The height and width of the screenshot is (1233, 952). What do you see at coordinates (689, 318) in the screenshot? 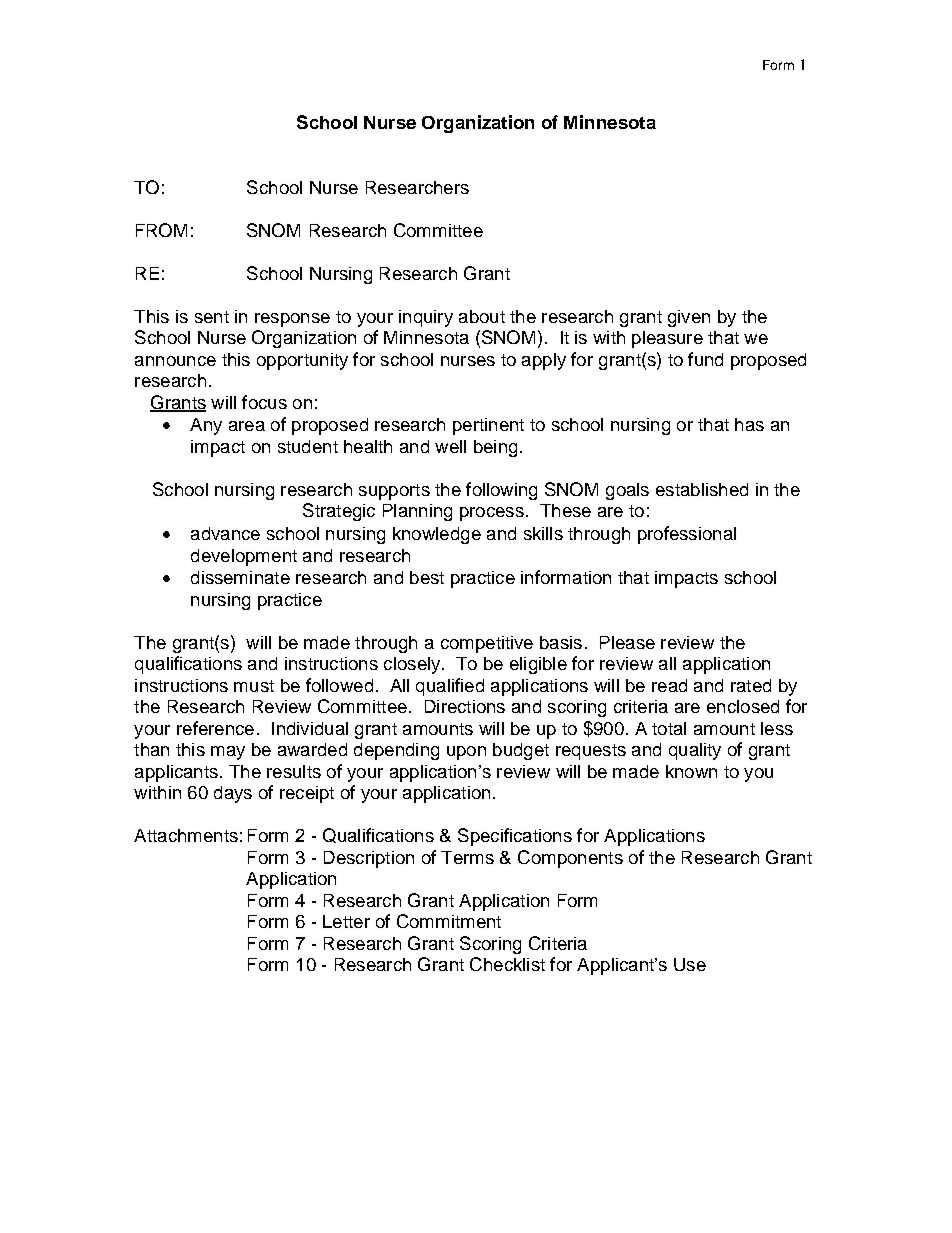
I see `given` at bounding box center [689, 318].
